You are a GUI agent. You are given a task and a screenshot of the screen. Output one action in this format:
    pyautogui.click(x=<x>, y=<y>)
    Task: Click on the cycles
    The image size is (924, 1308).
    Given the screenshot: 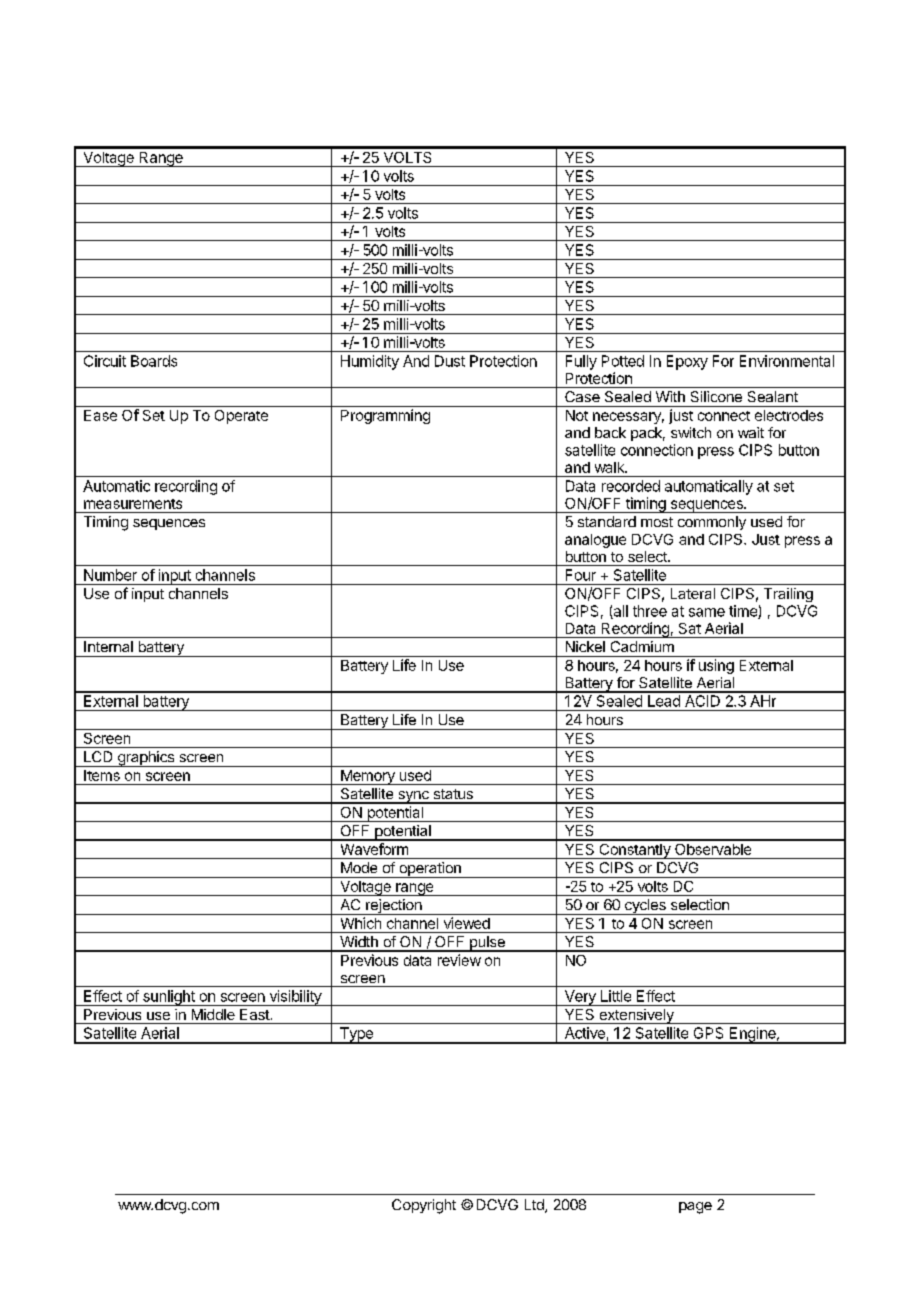 What is the action you would take?
    pyautogui.click(x=645, y=907)
